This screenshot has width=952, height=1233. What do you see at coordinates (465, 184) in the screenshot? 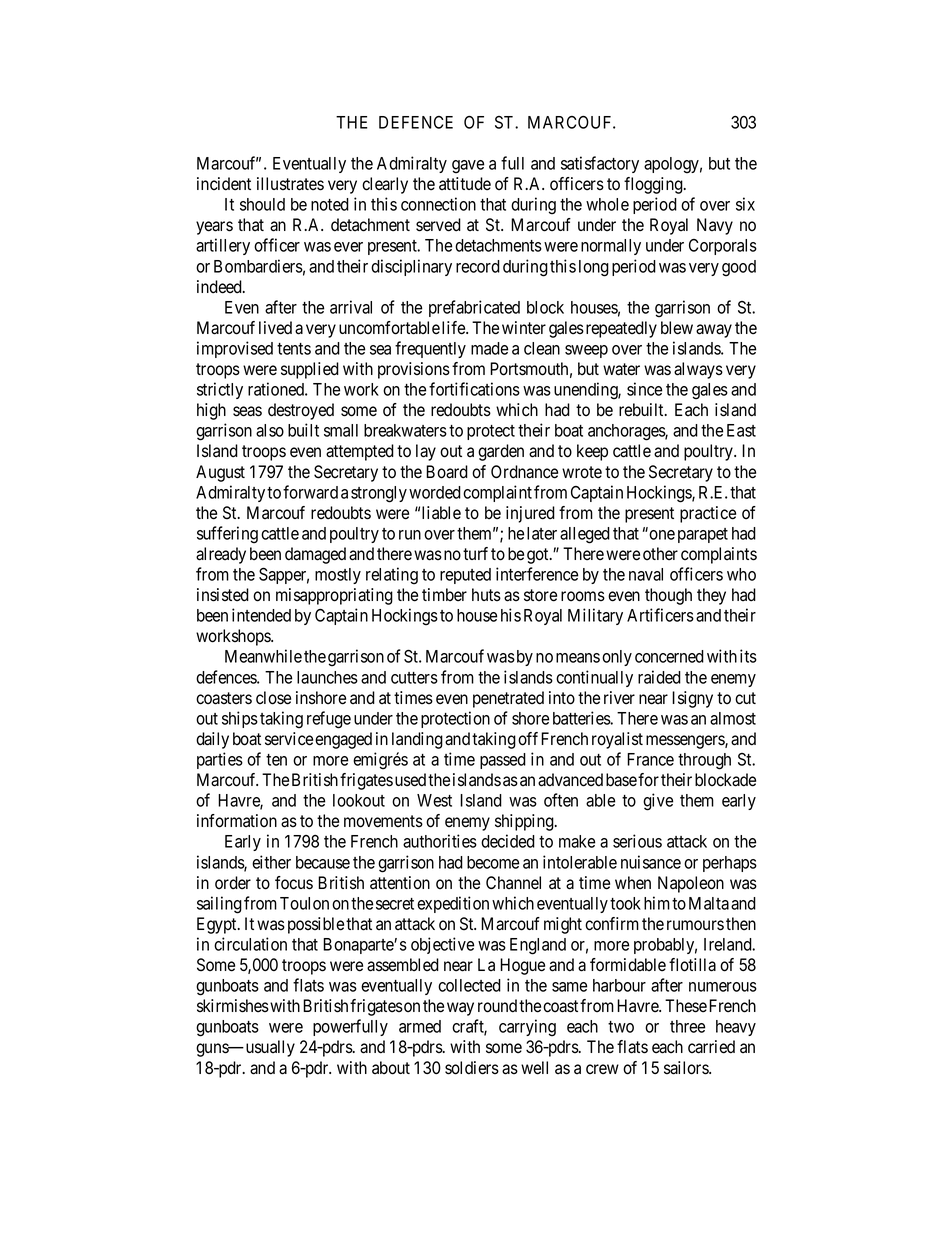
I see `attitude` at bounding box center [465, 184].
